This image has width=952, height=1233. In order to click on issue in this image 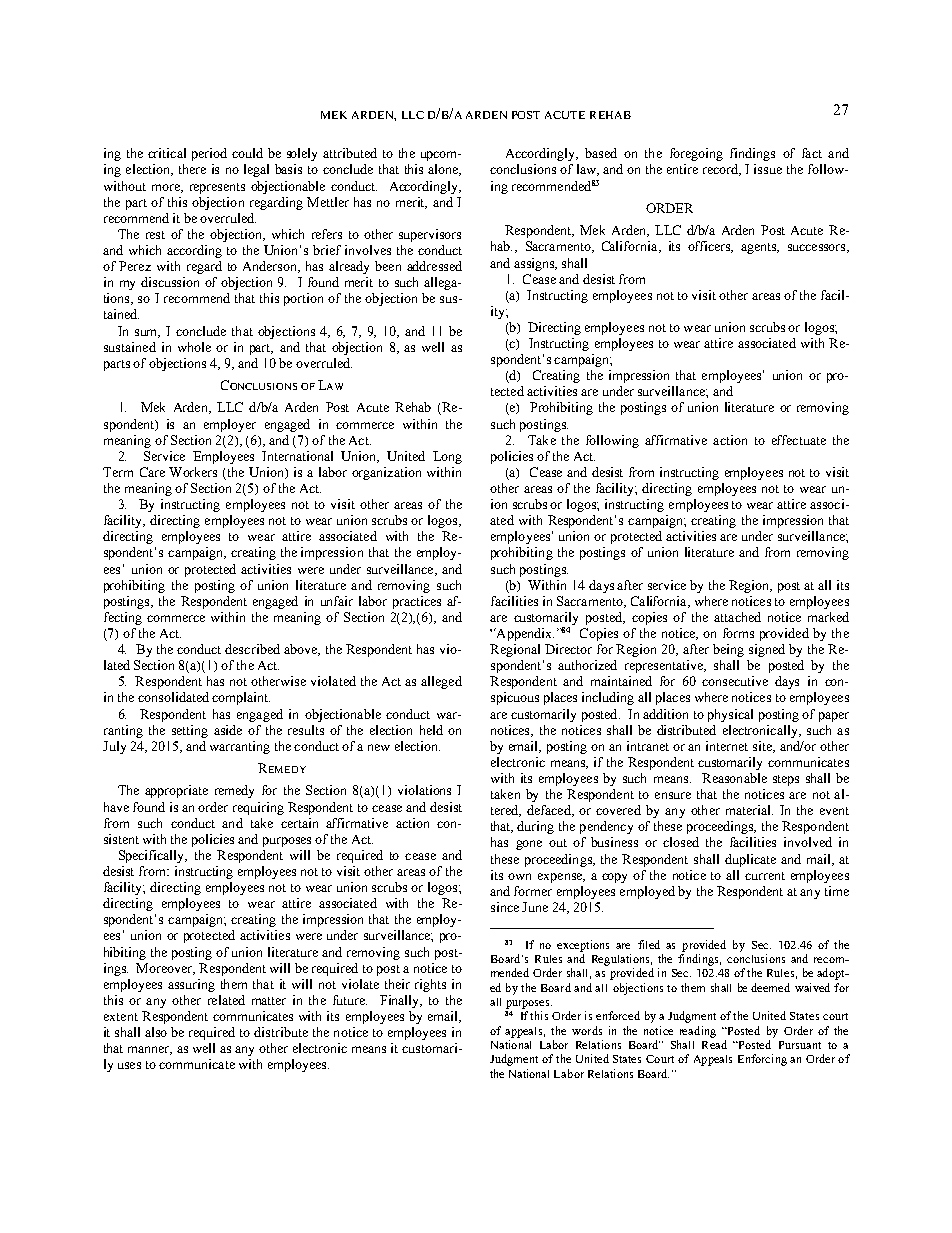, I will do `click(768, 169)`.
